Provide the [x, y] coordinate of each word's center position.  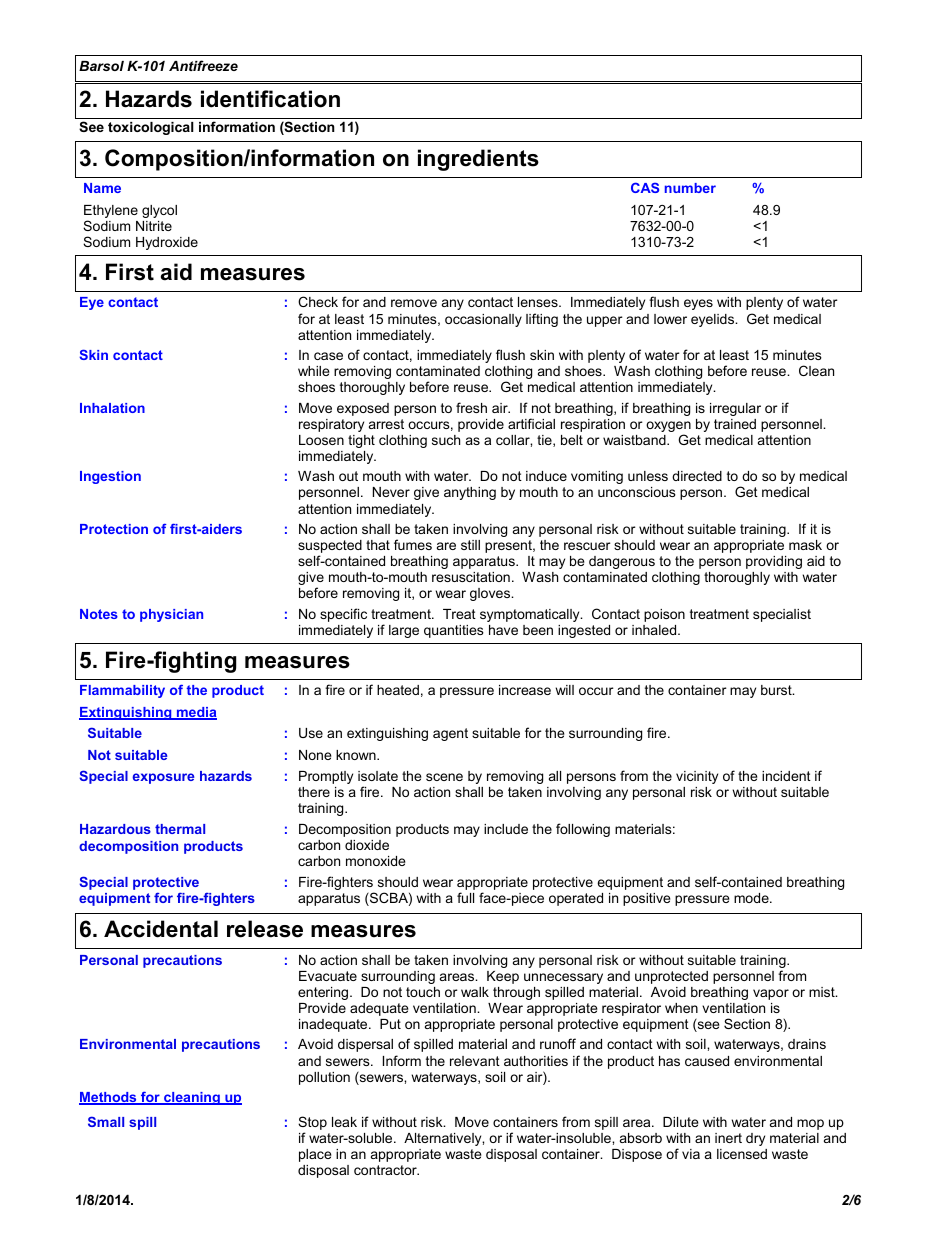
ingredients [478, 160]
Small [106, 1121]
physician [171, 615]
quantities [454, 631]
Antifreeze [203, 65]
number [690, 188]
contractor [386, 1170]
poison [664, 615]
